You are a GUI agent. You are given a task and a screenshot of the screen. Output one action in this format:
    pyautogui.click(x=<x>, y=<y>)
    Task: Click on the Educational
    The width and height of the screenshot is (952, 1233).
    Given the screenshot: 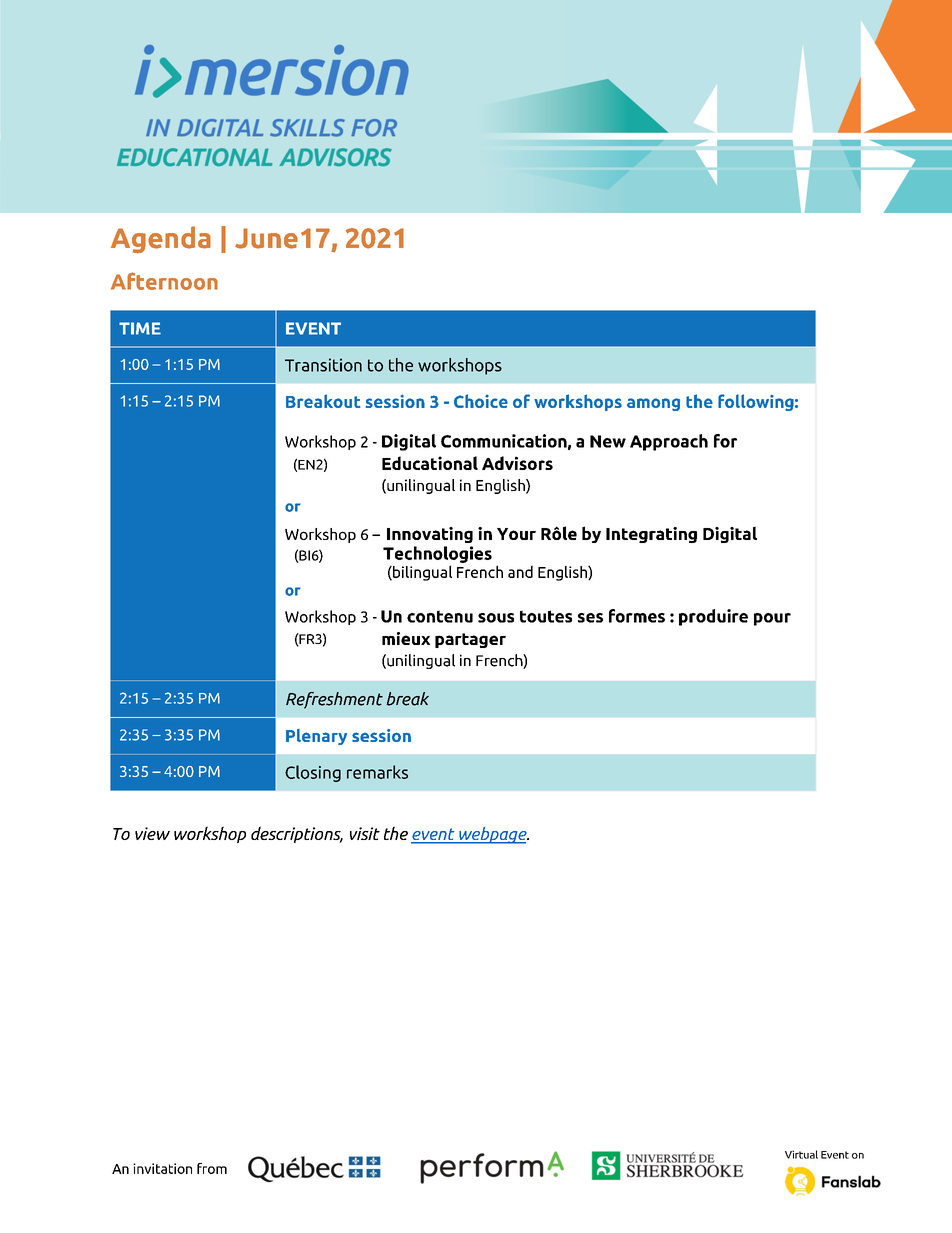 What is the action you would take?
    pyautogui.click(x=430, y=463)
